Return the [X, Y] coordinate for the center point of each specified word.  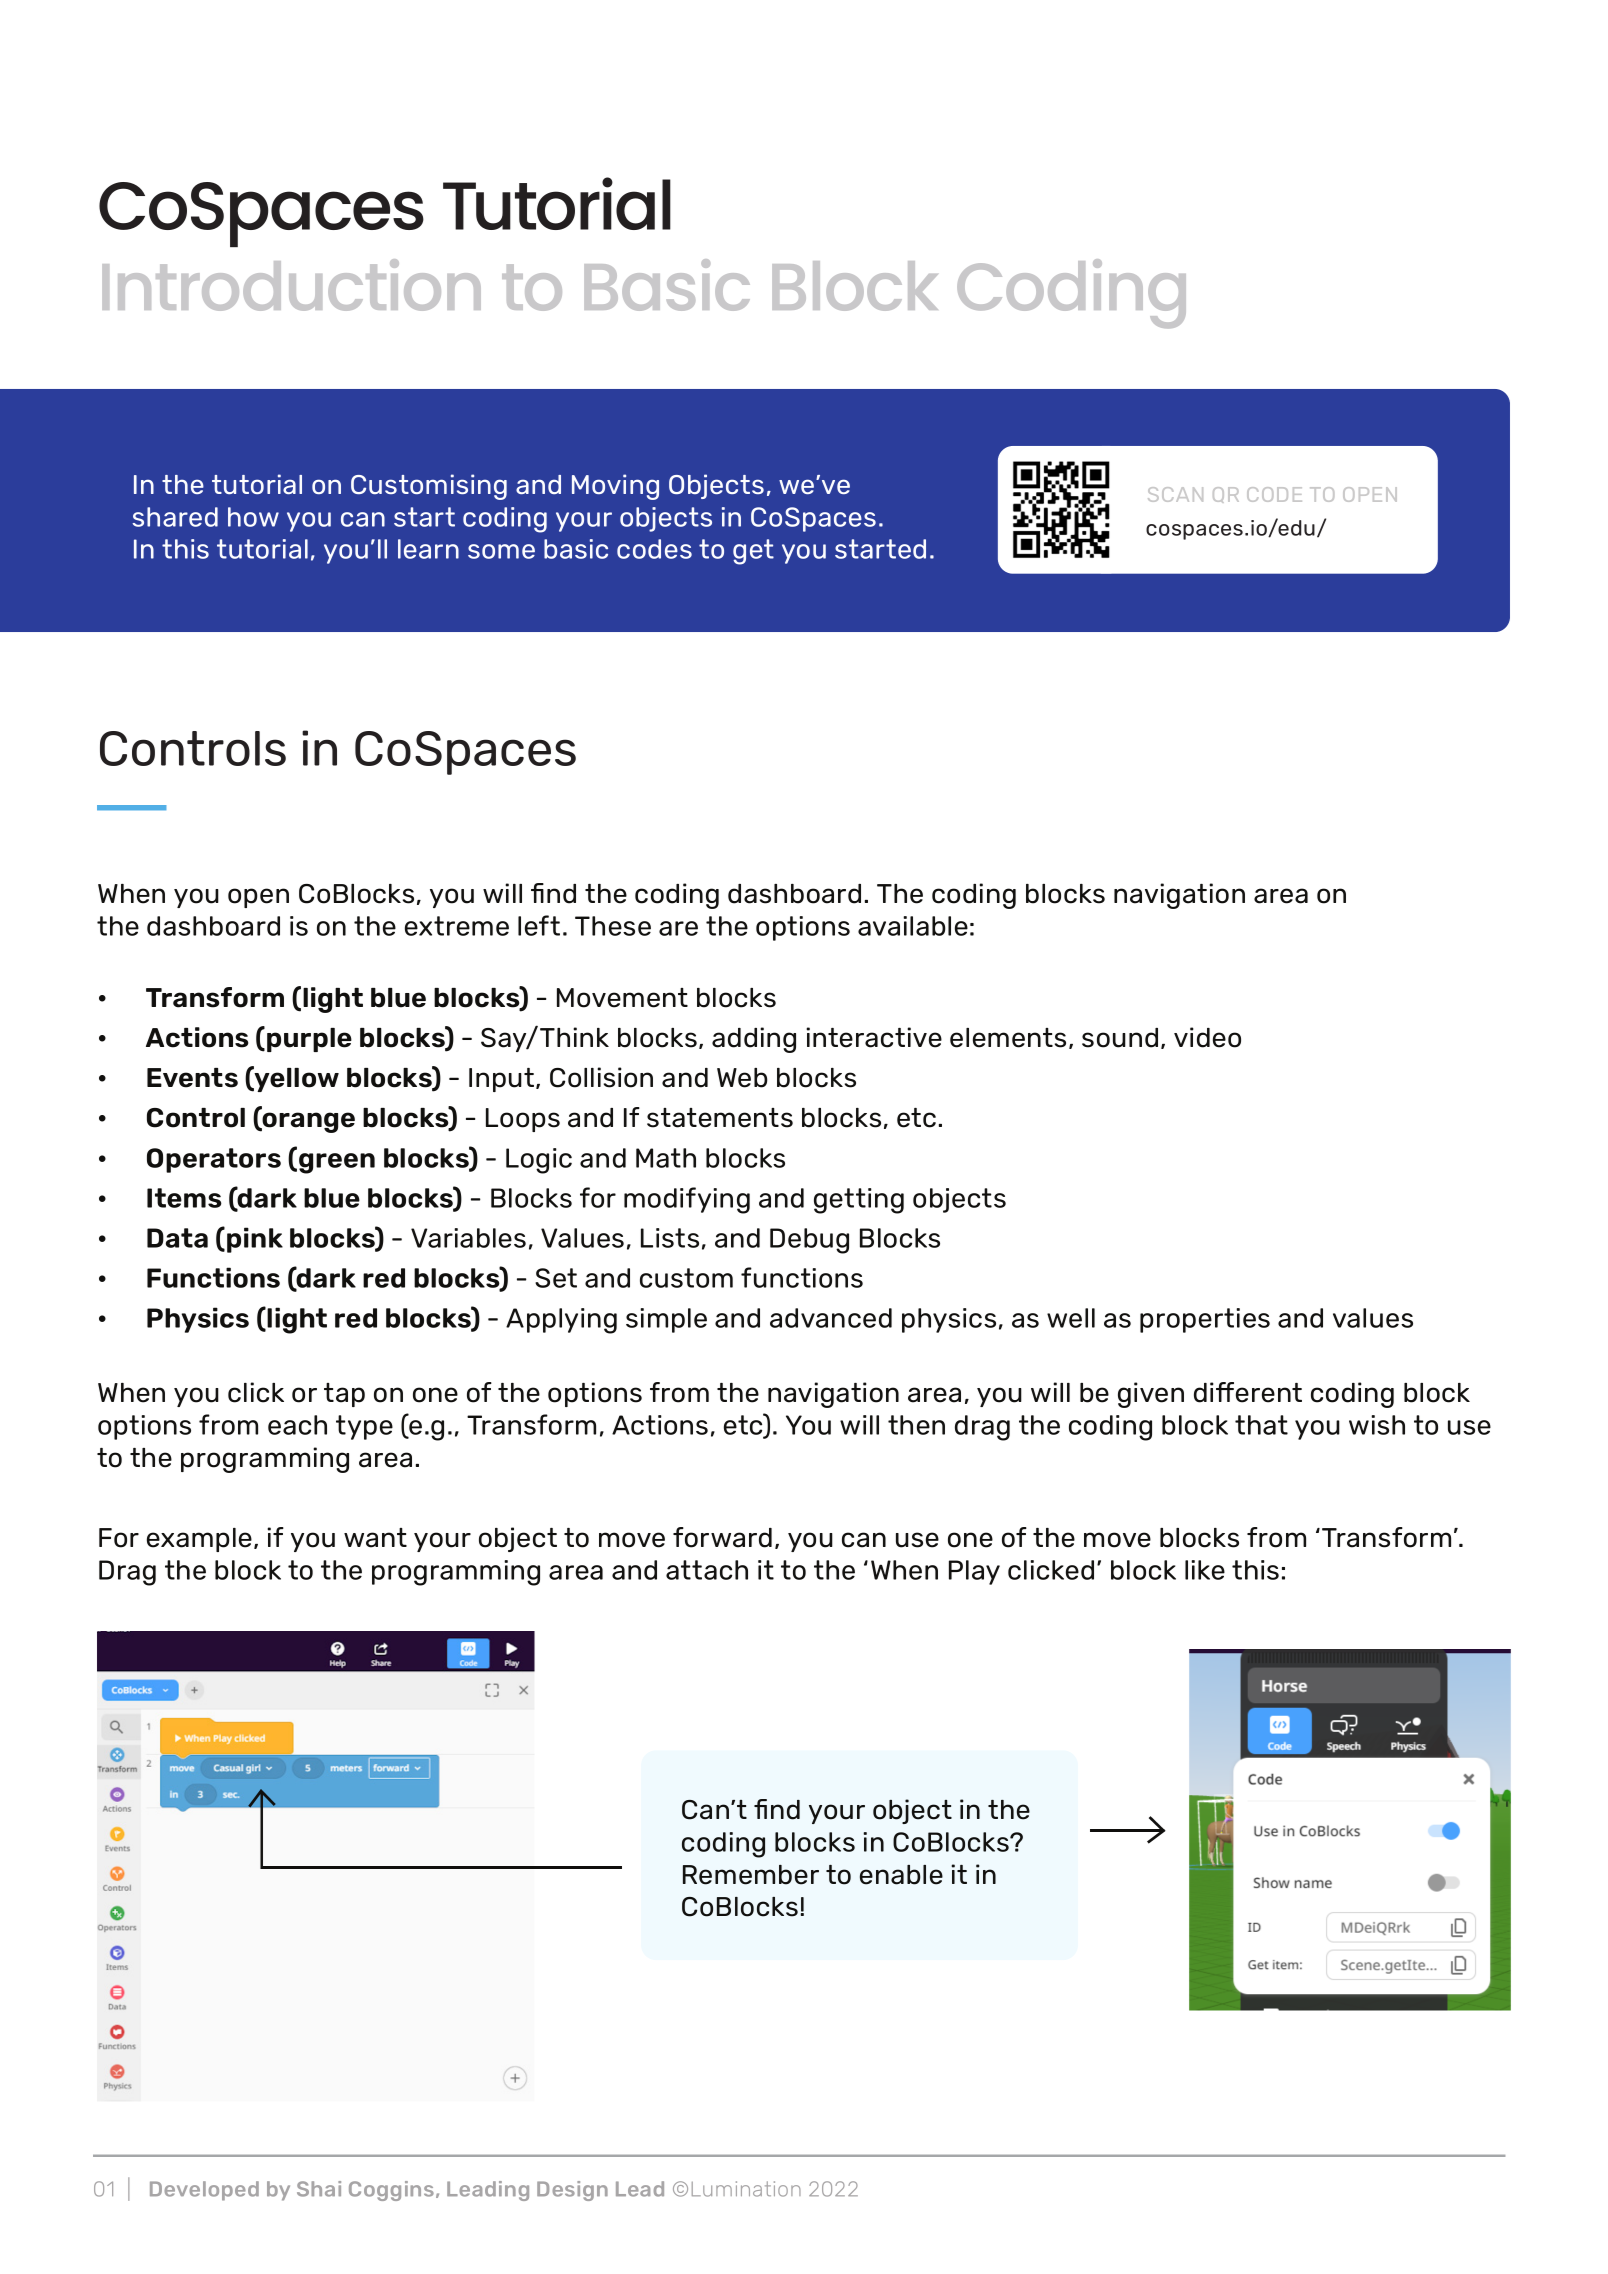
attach [707, 1570]
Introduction [291, 285]
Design [572, 2191]
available [913, 926]
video [1207, 1037]
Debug [809, 1241]
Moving [615, 487]
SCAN [1175, 494]
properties [1205, 1320]
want [375, 1538]
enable [901, 1875]
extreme [457, 926]
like [1205, 1570]
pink [255, 1240]
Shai [319, 2189]
